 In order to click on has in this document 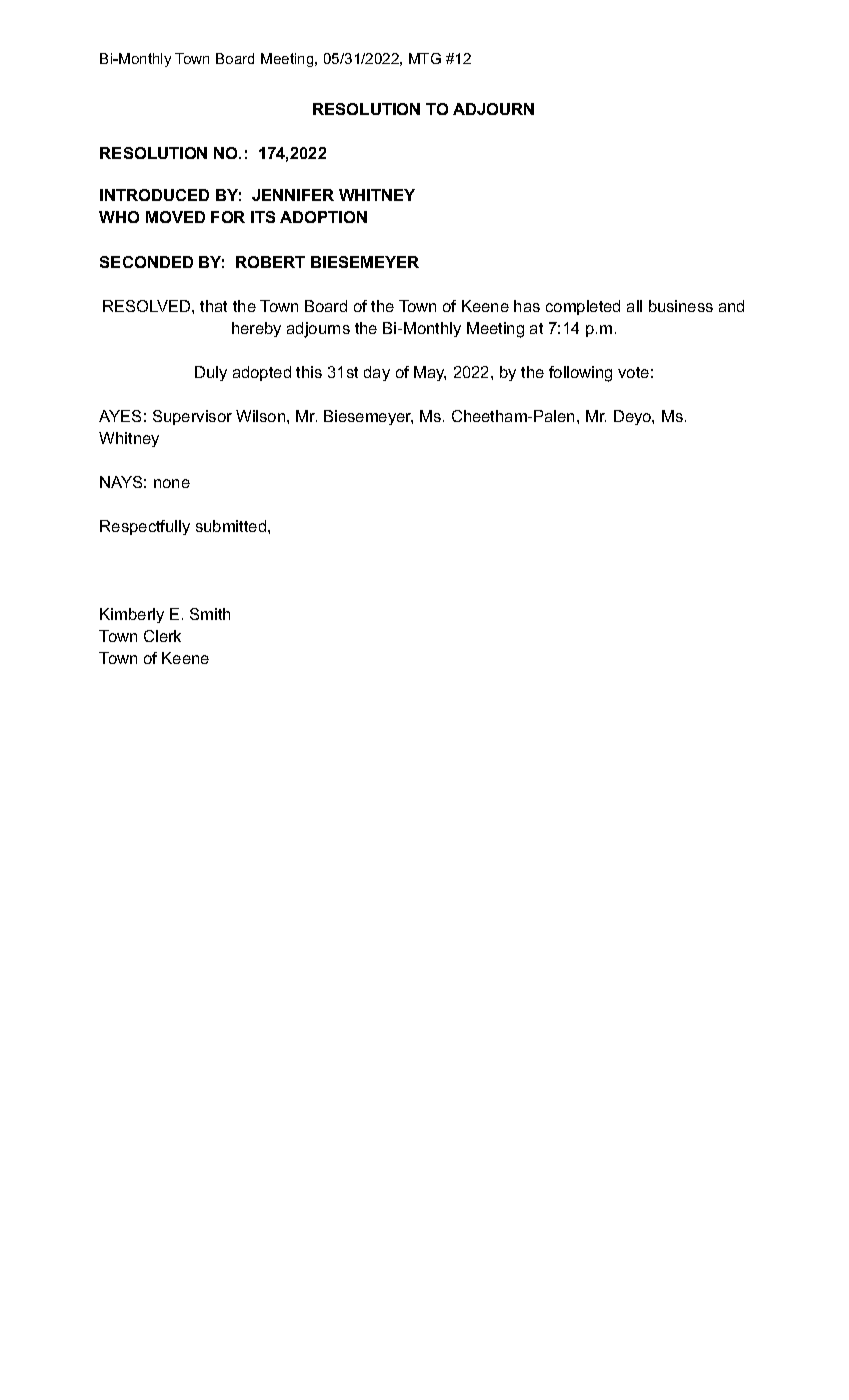, I will do `click(527, 306)`.
